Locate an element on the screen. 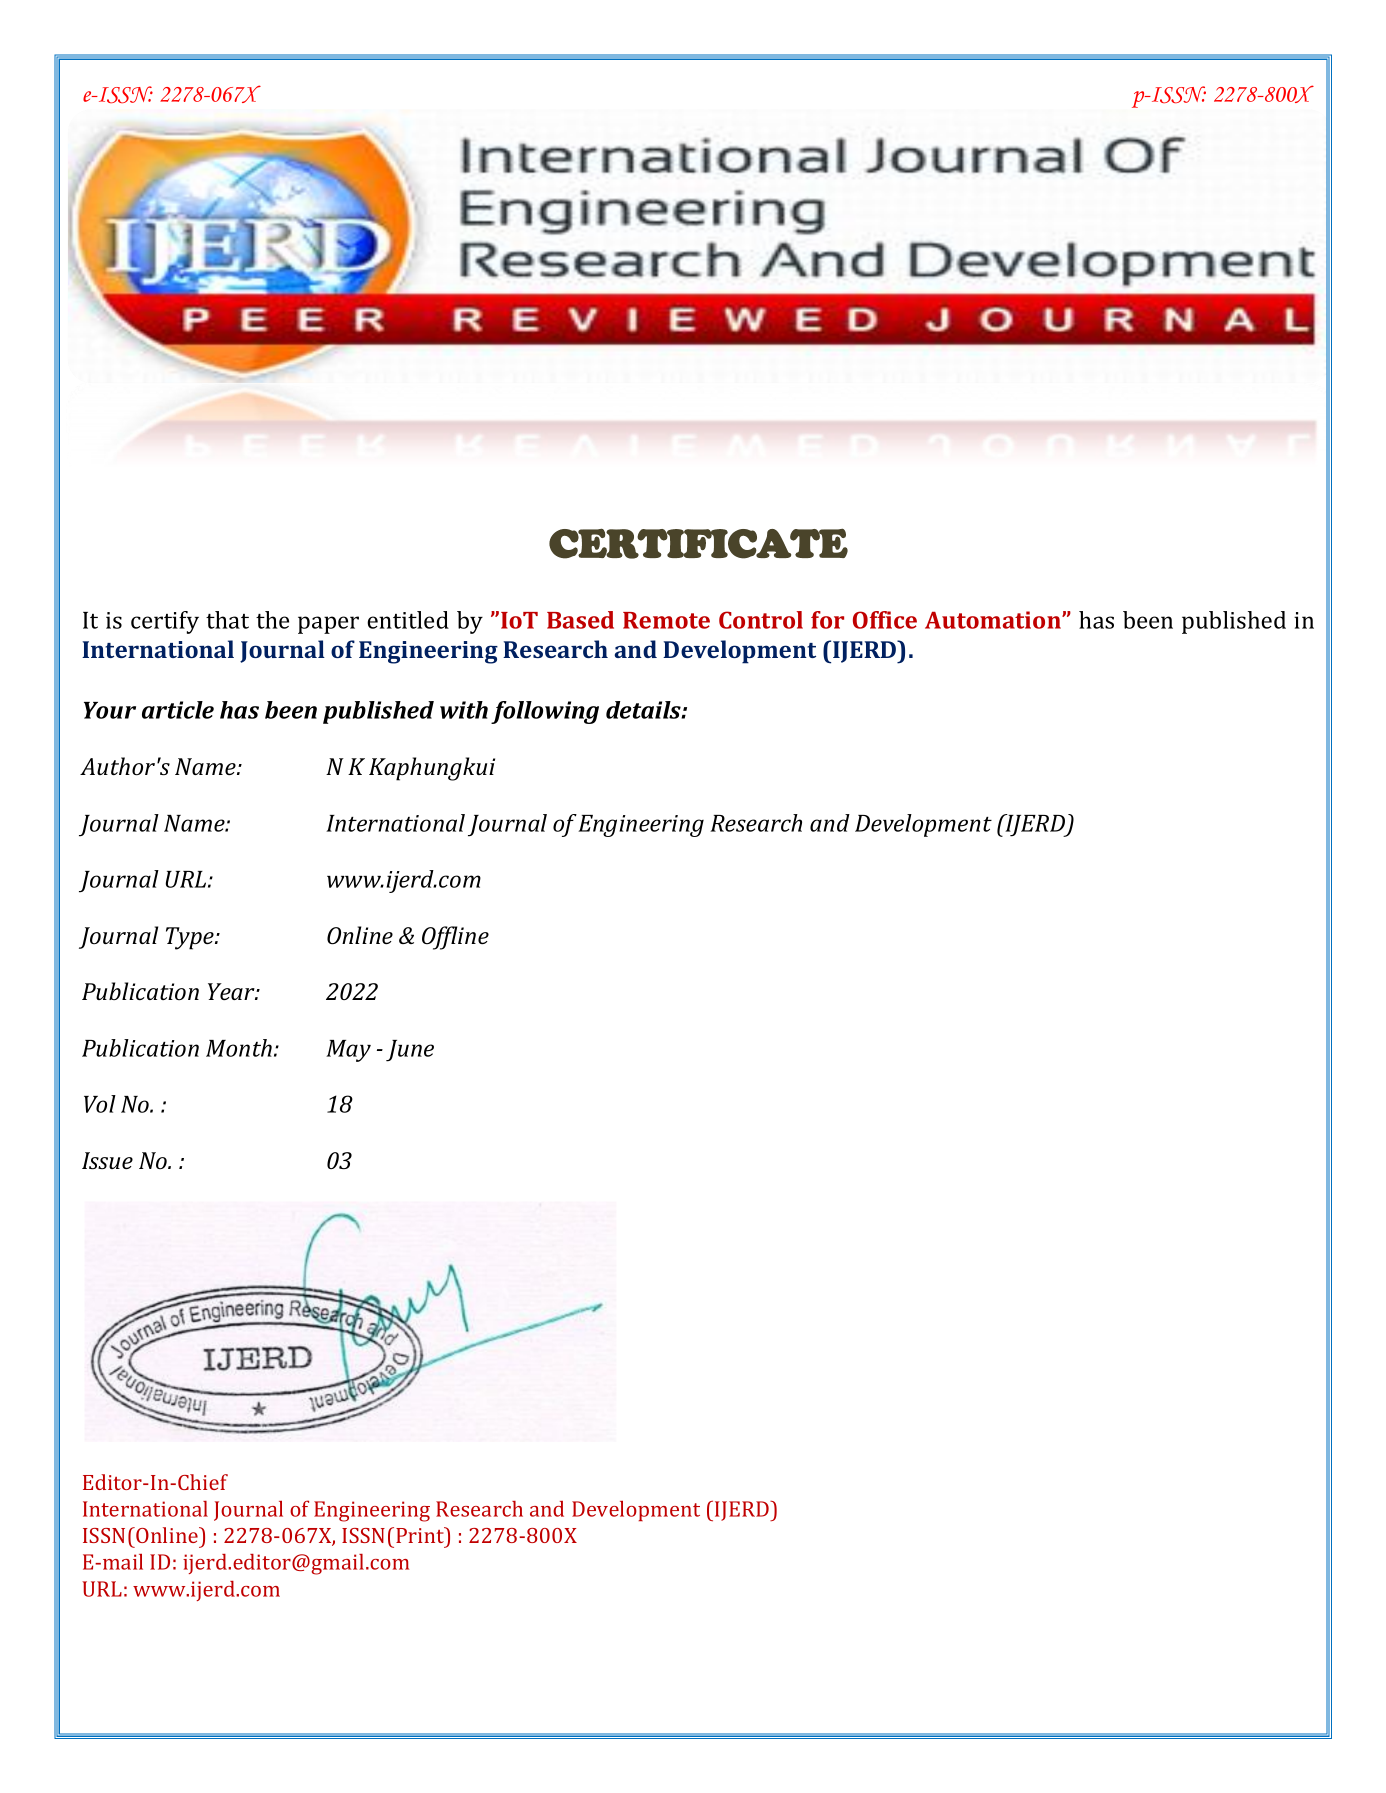  with is located at coordinates (464, 710).
